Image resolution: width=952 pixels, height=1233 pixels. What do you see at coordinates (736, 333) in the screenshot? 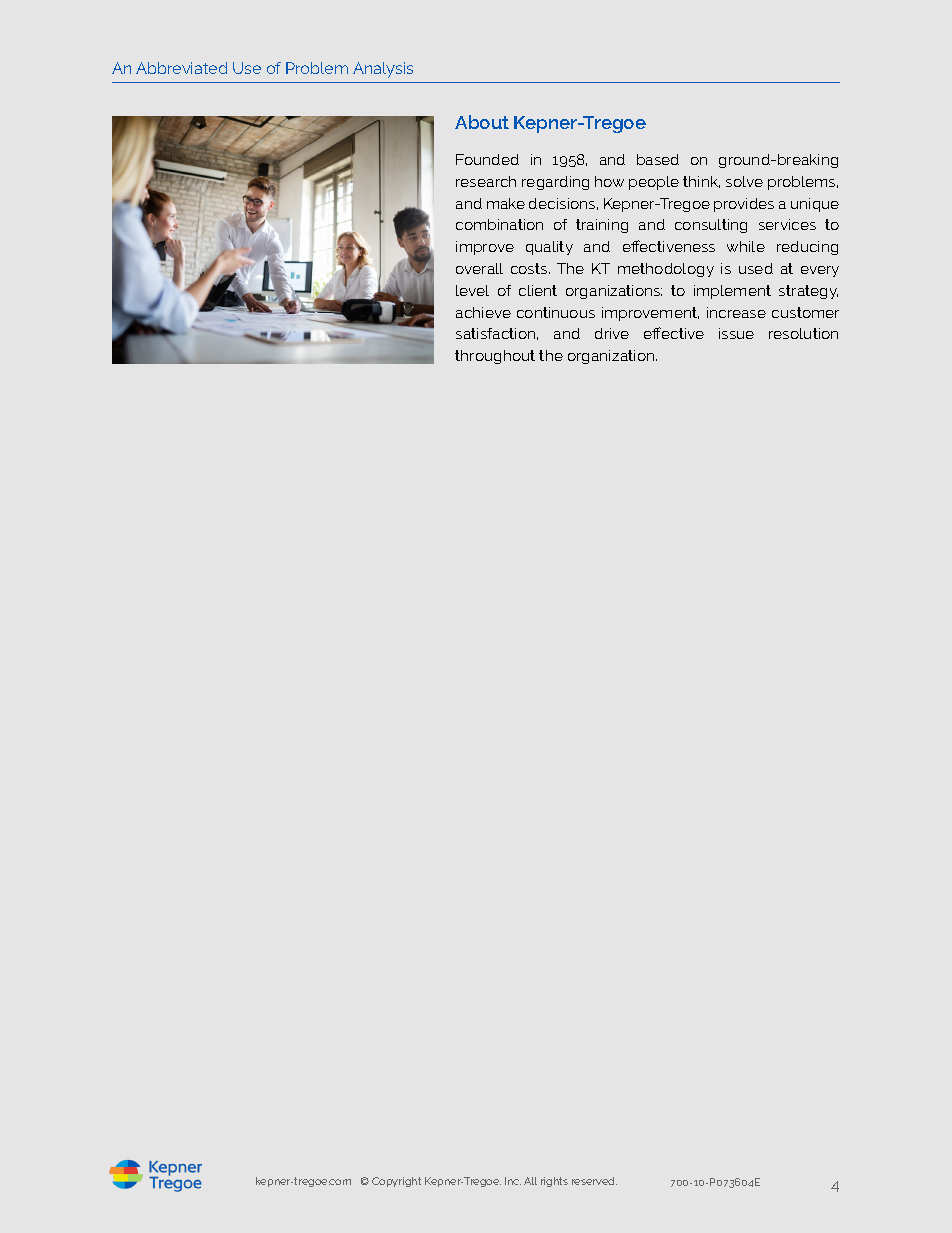
I see `issue` at bounding box center [736, 333].
